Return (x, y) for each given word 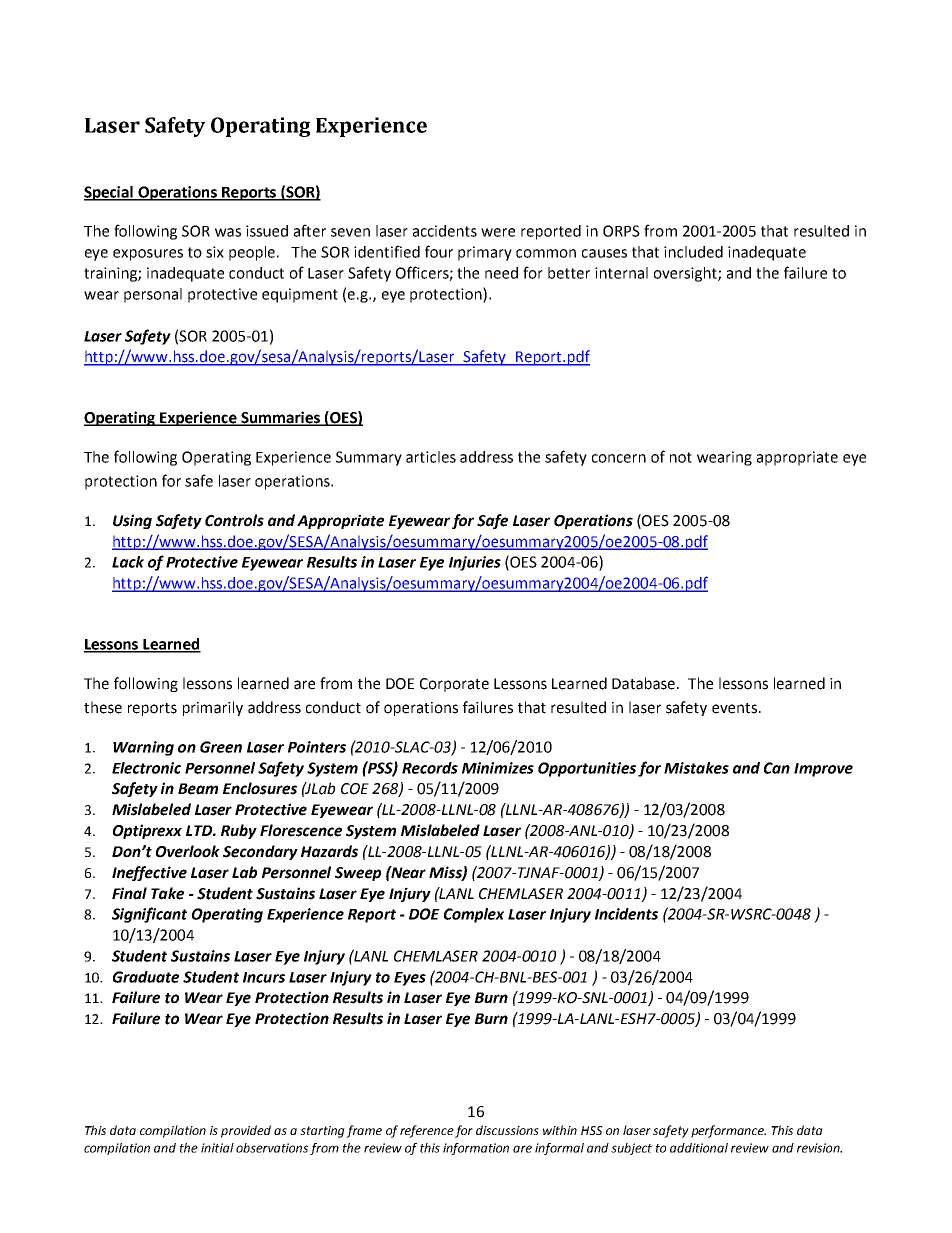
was (228, 232)
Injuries (475, 563)
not (681, 457)
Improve (823, 770)
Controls (234, 520)
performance (728, 1131)
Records (430, 768)
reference (427, 1131)
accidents (445, 231)
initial (217, 1148)
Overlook (188, 851)
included (693, 252)
